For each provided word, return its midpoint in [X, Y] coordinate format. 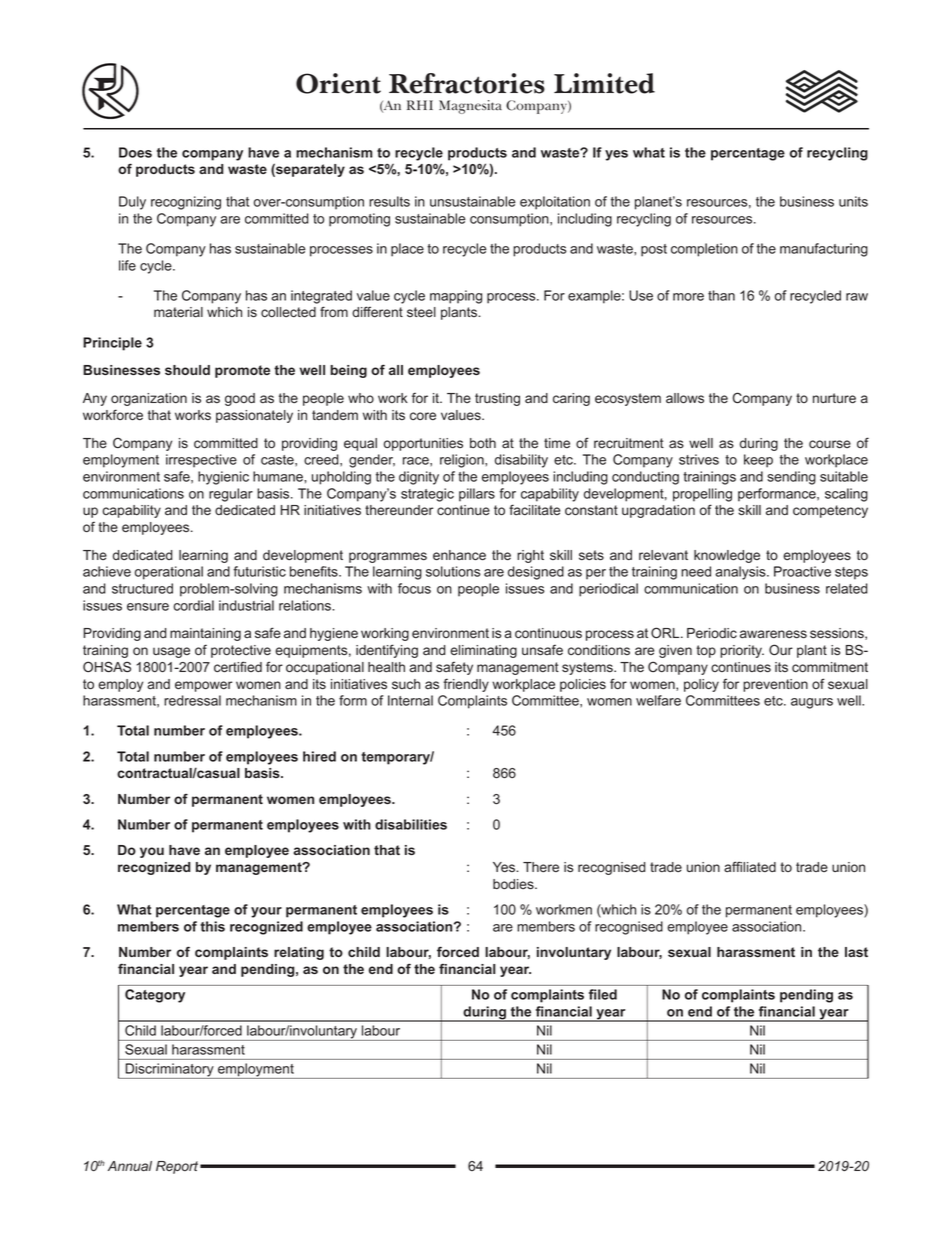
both [483, 443]
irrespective [201, 461]
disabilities [411, 824]
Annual [130, 1166]
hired [319, 756]
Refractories [467, 83]
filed [603, 994]
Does [135, 152]
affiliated [750, 866]
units [853, 201]
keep [758, 461]
